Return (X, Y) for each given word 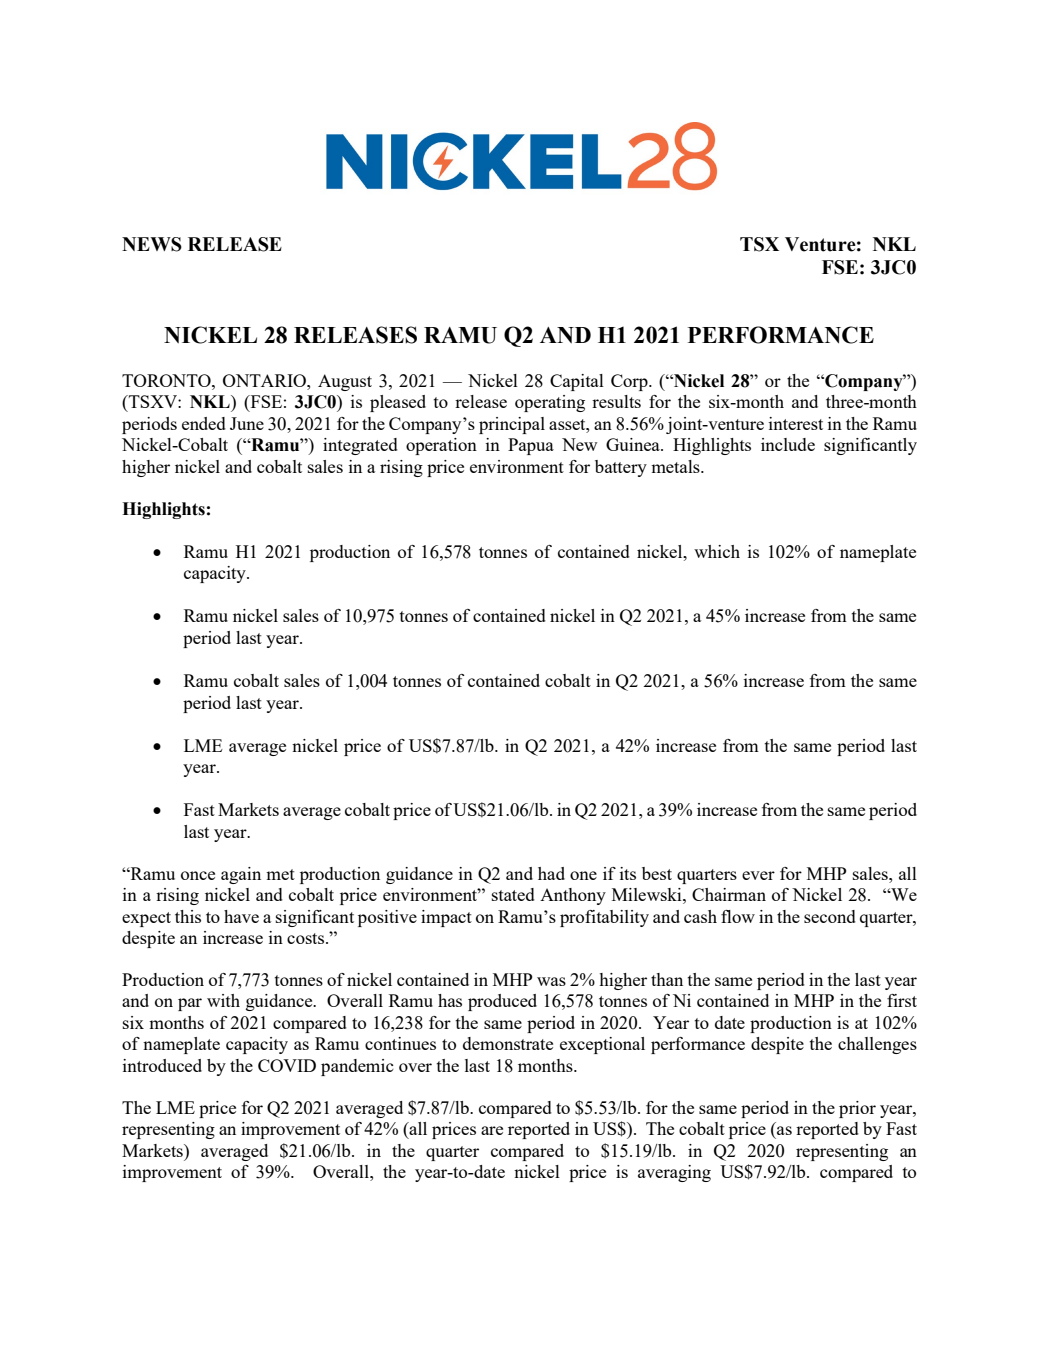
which (717, 551)
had (551, 873)
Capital (577, 382)
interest (796, 423)
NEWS (152, 244)
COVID (287, 1065)
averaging (674, 1173)
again (241, 875)
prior (857, 1109)
